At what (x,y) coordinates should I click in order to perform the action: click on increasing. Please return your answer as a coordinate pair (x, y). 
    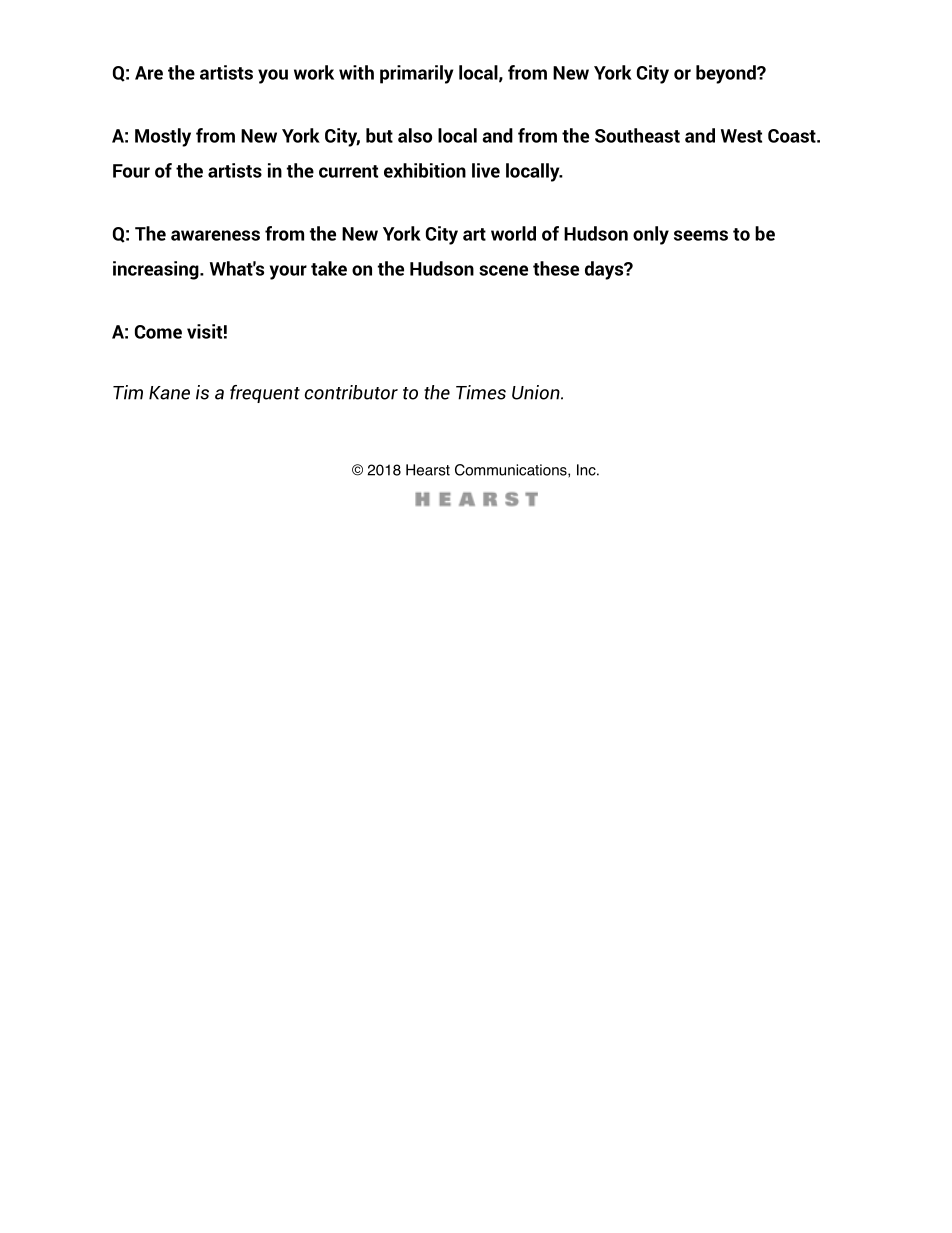
    Looking at the image, I should click on (157, 270).
